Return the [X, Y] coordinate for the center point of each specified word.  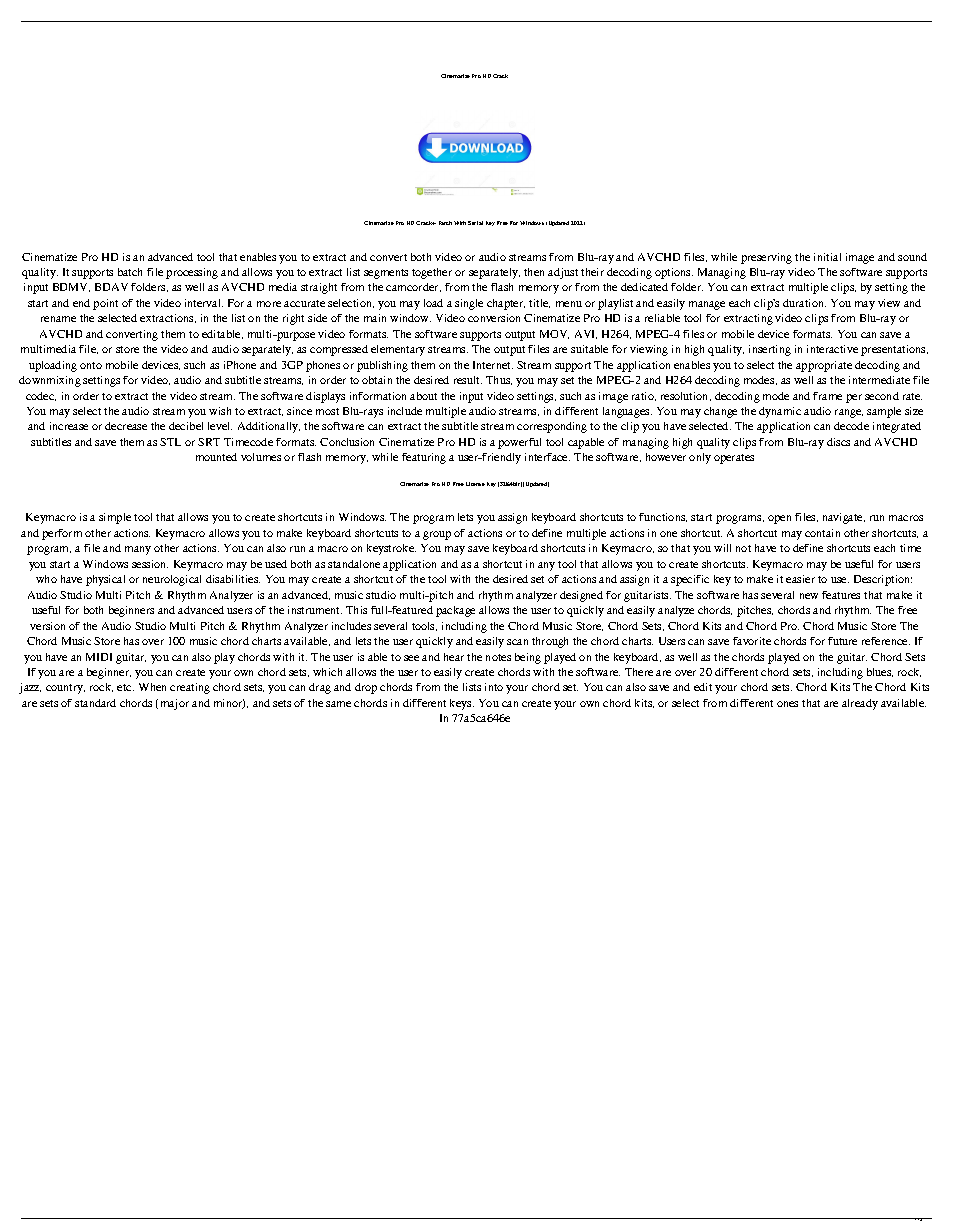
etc [125, 687]
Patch [445, 223]
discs [838, 442]
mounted [216, 457]
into [494, 687]
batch [130, 272]
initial [827, 257]
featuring [424, 458]
